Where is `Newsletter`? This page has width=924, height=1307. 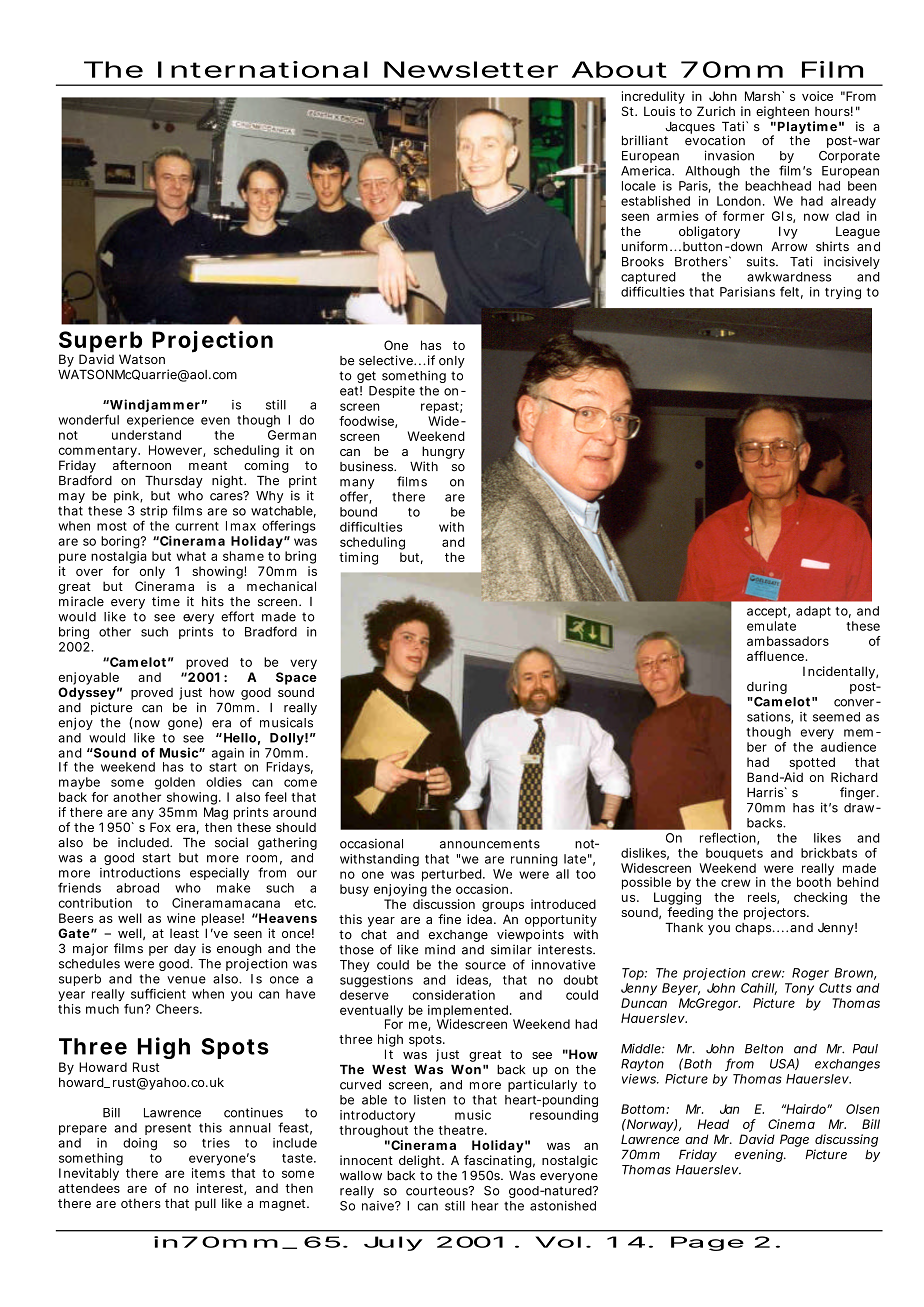
Newsletter is located at coordinates (471, 69).
